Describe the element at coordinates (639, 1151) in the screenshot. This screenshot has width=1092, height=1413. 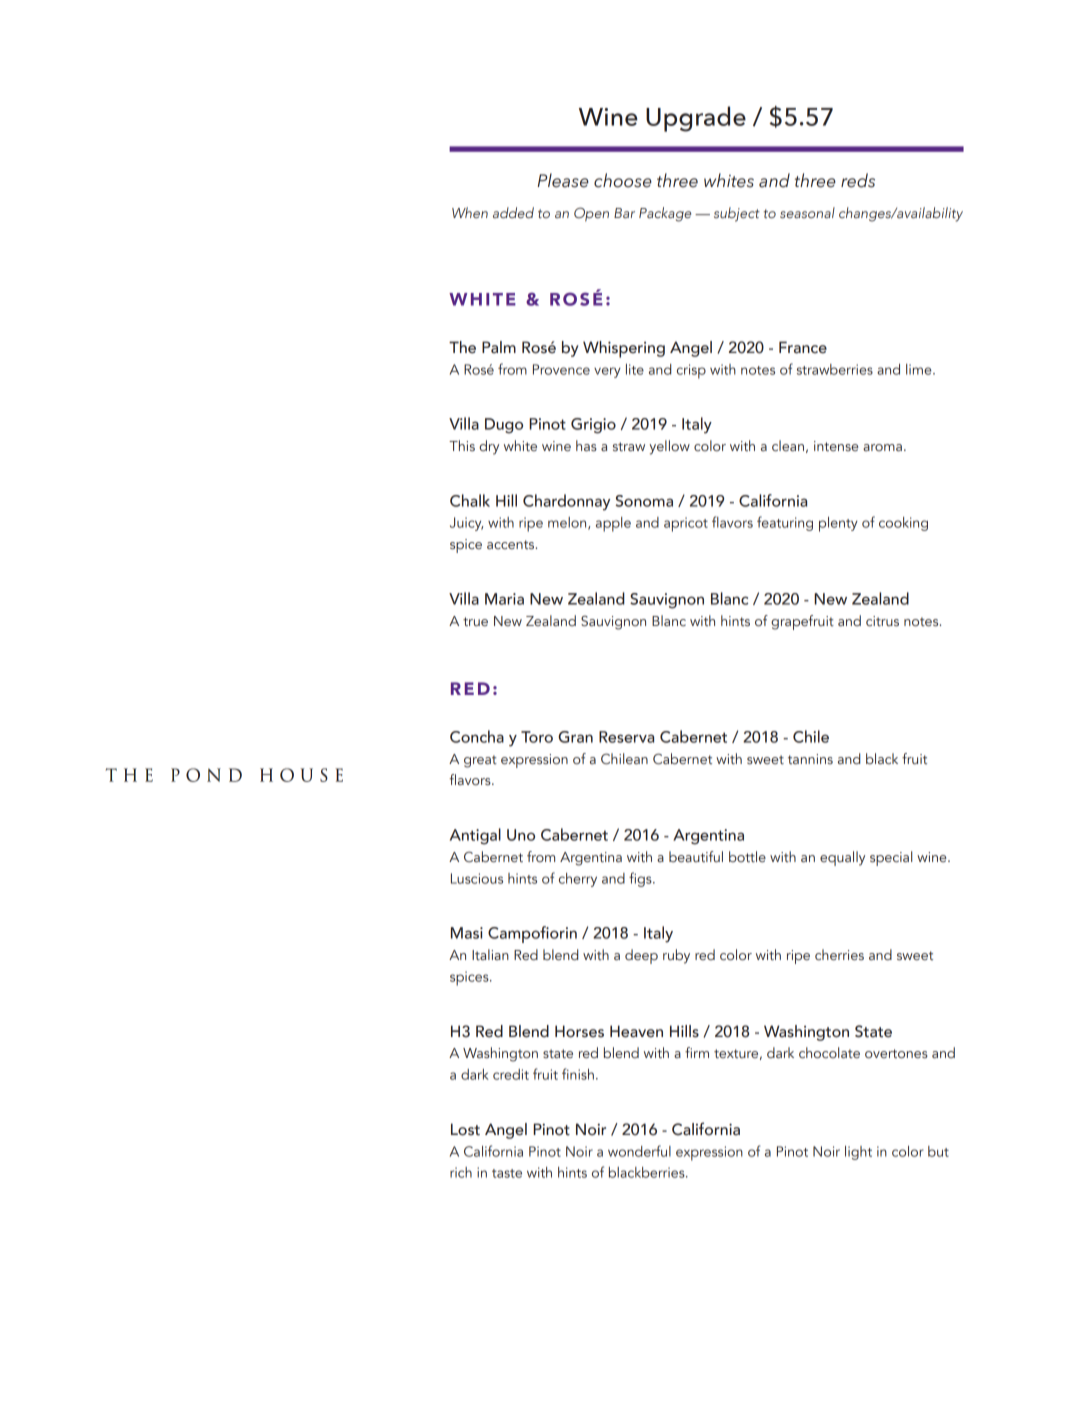
I see `wonderful` at that location.
